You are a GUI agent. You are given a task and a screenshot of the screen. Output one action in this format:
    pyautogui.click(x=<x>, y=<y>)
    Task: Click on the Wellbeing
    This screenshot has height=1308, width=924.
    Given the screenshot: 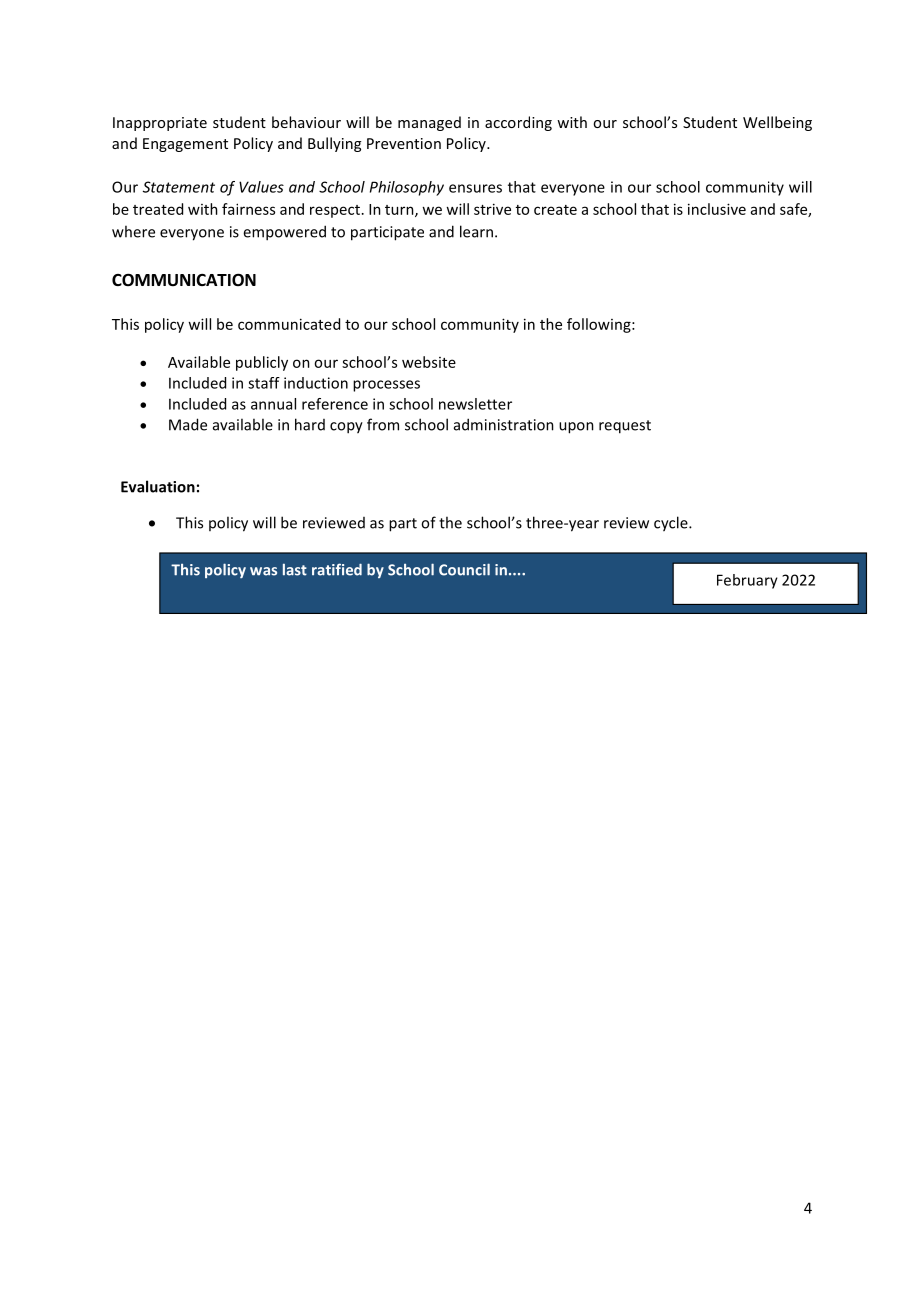 What is the action you would take?
    pyautogui.click(x=777, y=123)
